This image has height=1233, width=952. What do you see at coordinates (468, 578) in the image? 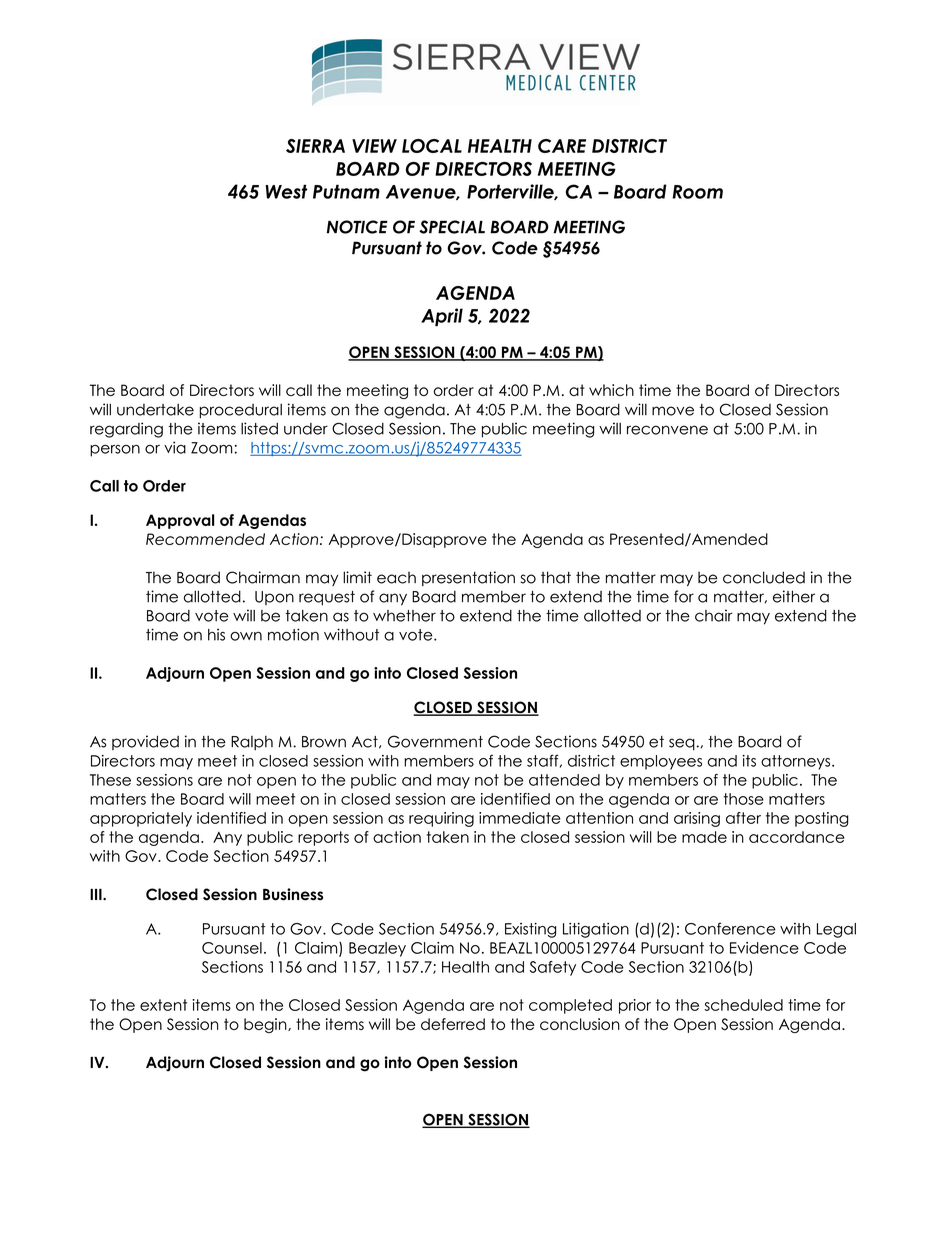
I see `presentation` at bounding box center [468, 578].
